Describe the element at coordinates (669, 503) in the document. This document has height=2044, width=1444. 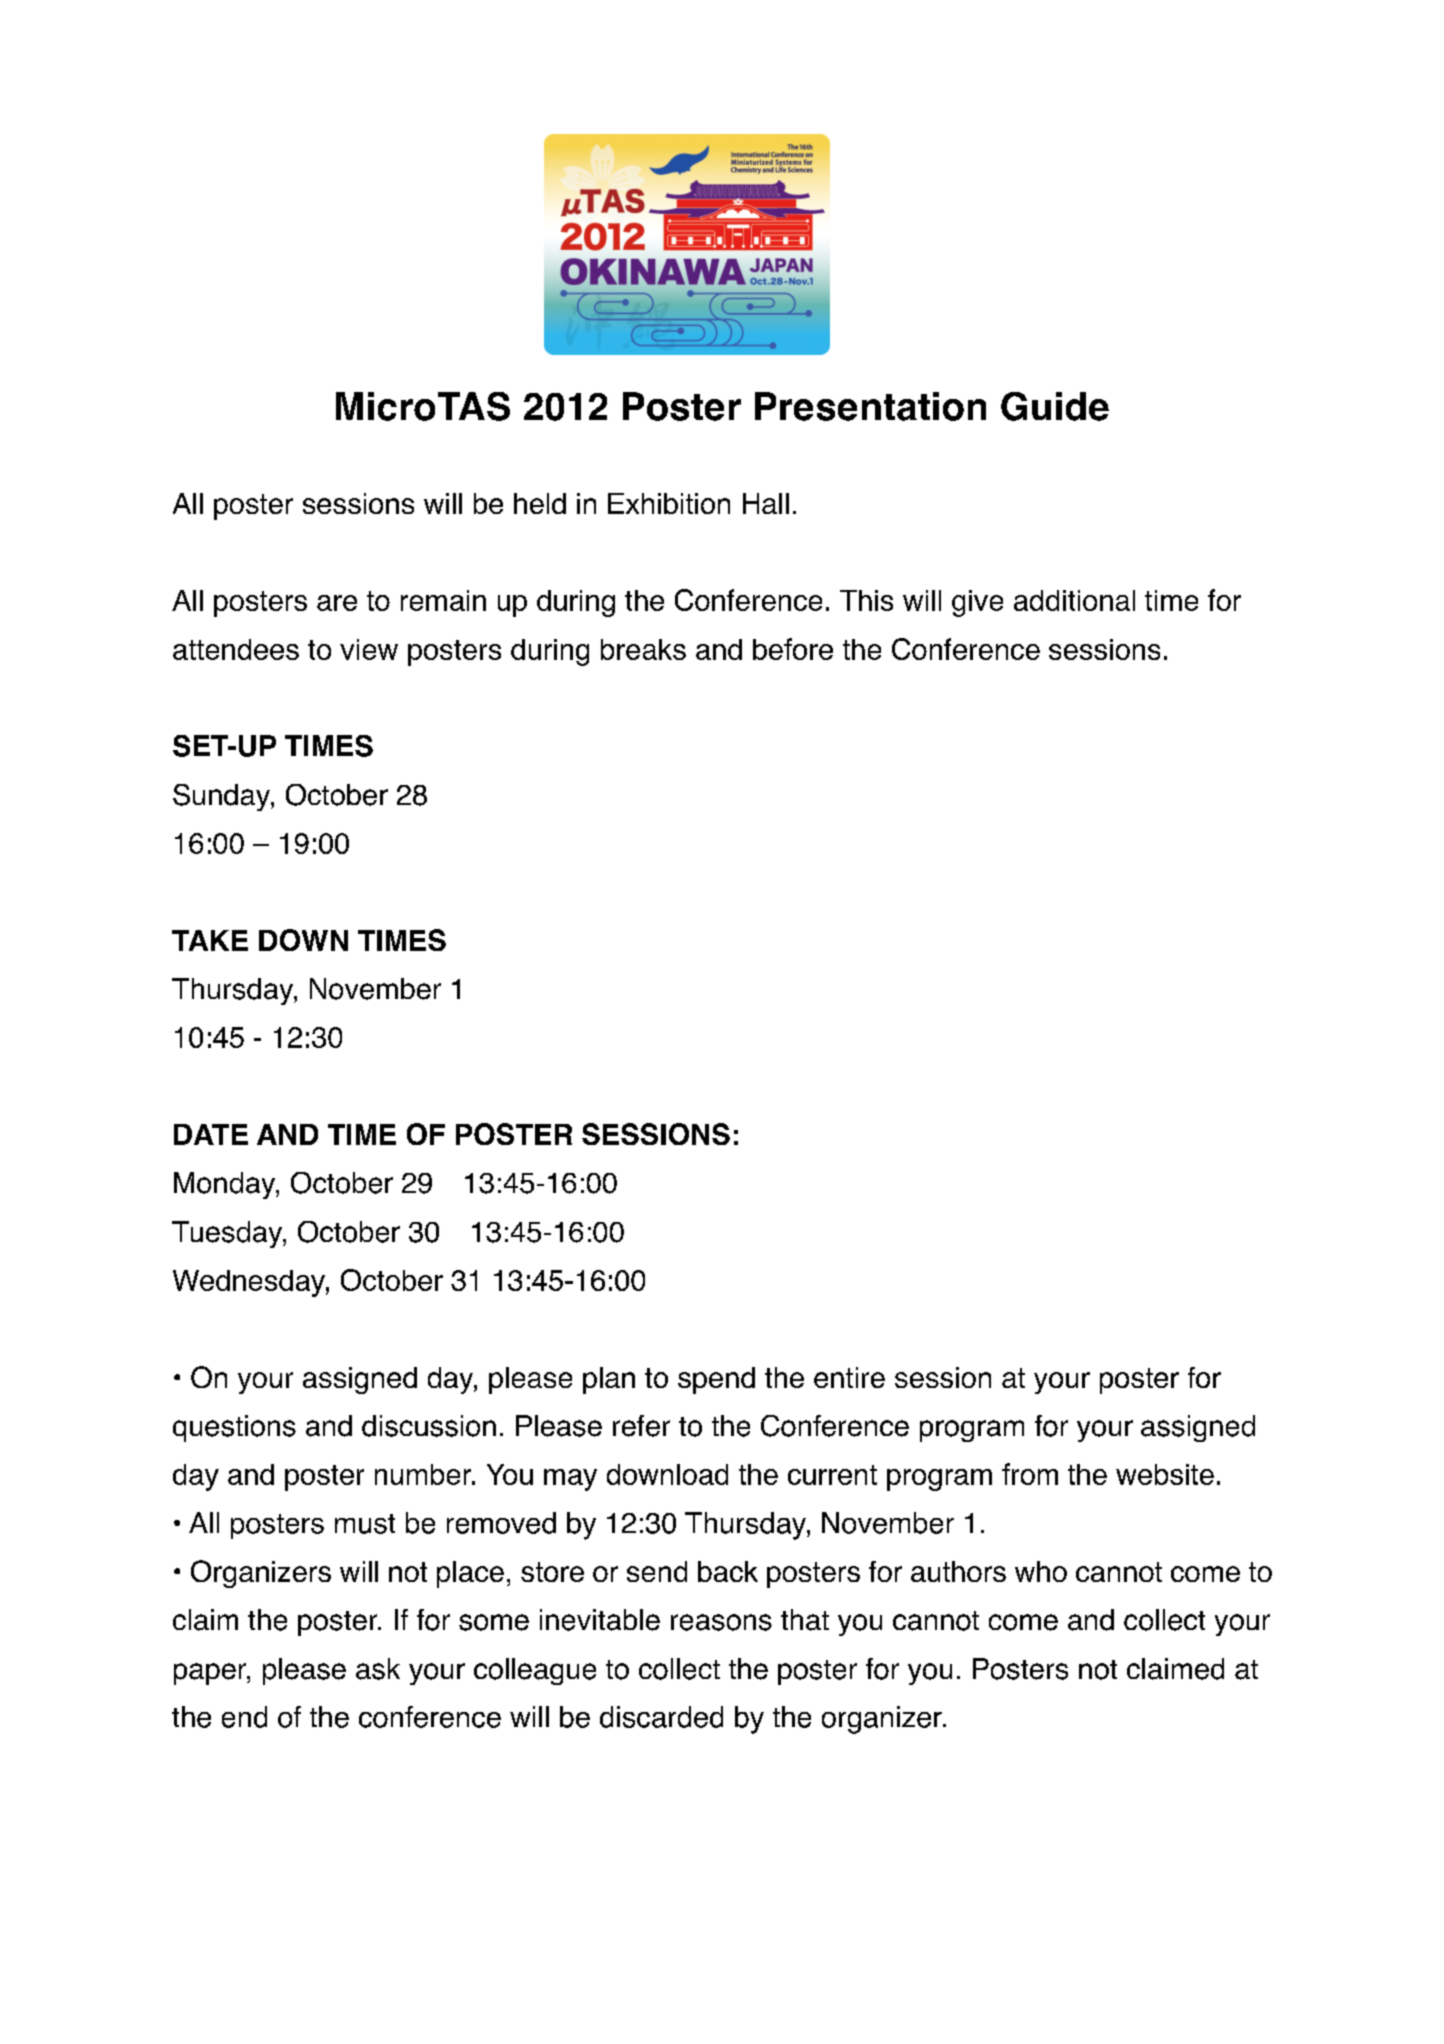
I see `Exhibition` at that location.
